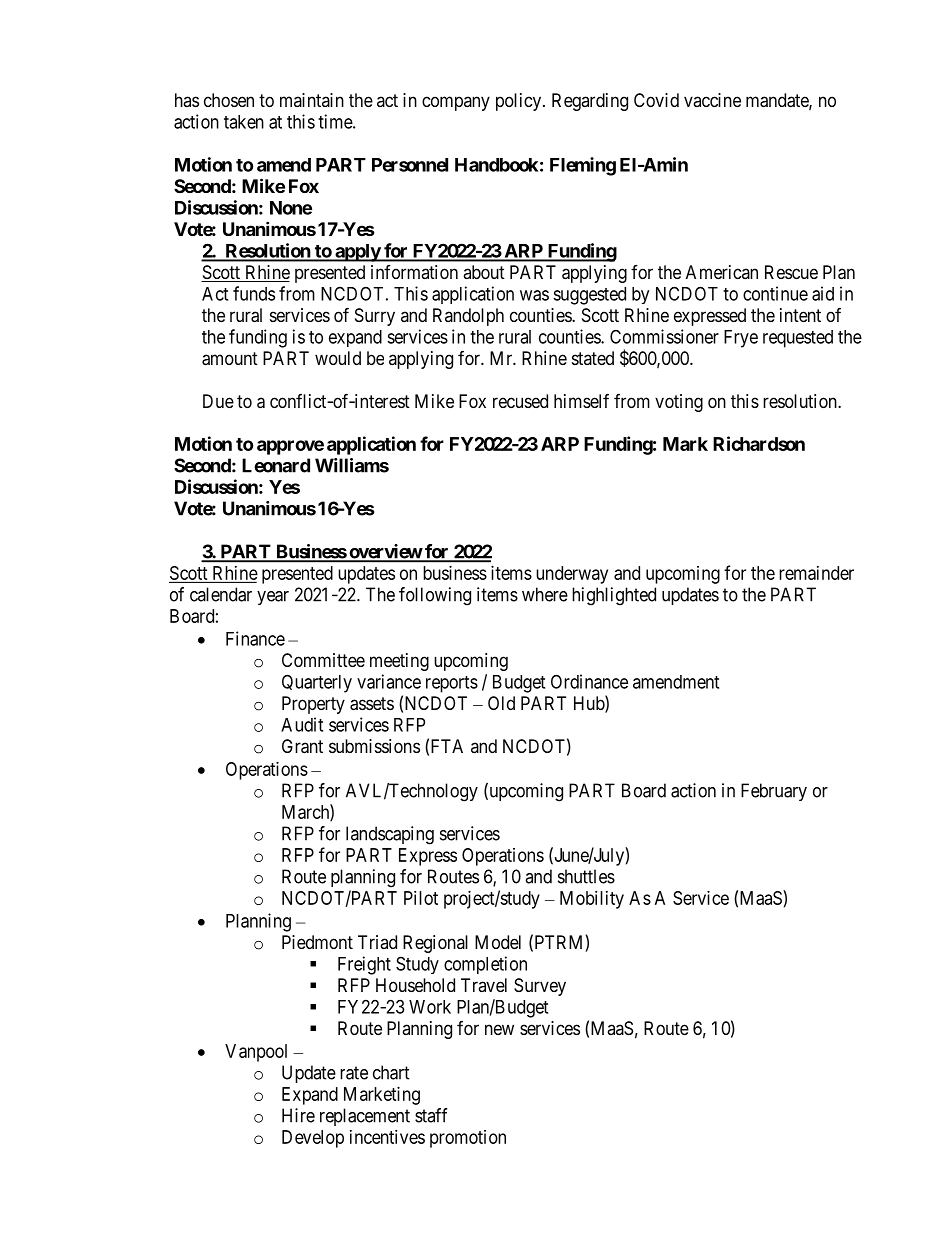 The width and height of the page is (952, 1233). What do you see at coordinates (540, 987) in the page?
I see `Survey` at bounding box center [540, 987].
